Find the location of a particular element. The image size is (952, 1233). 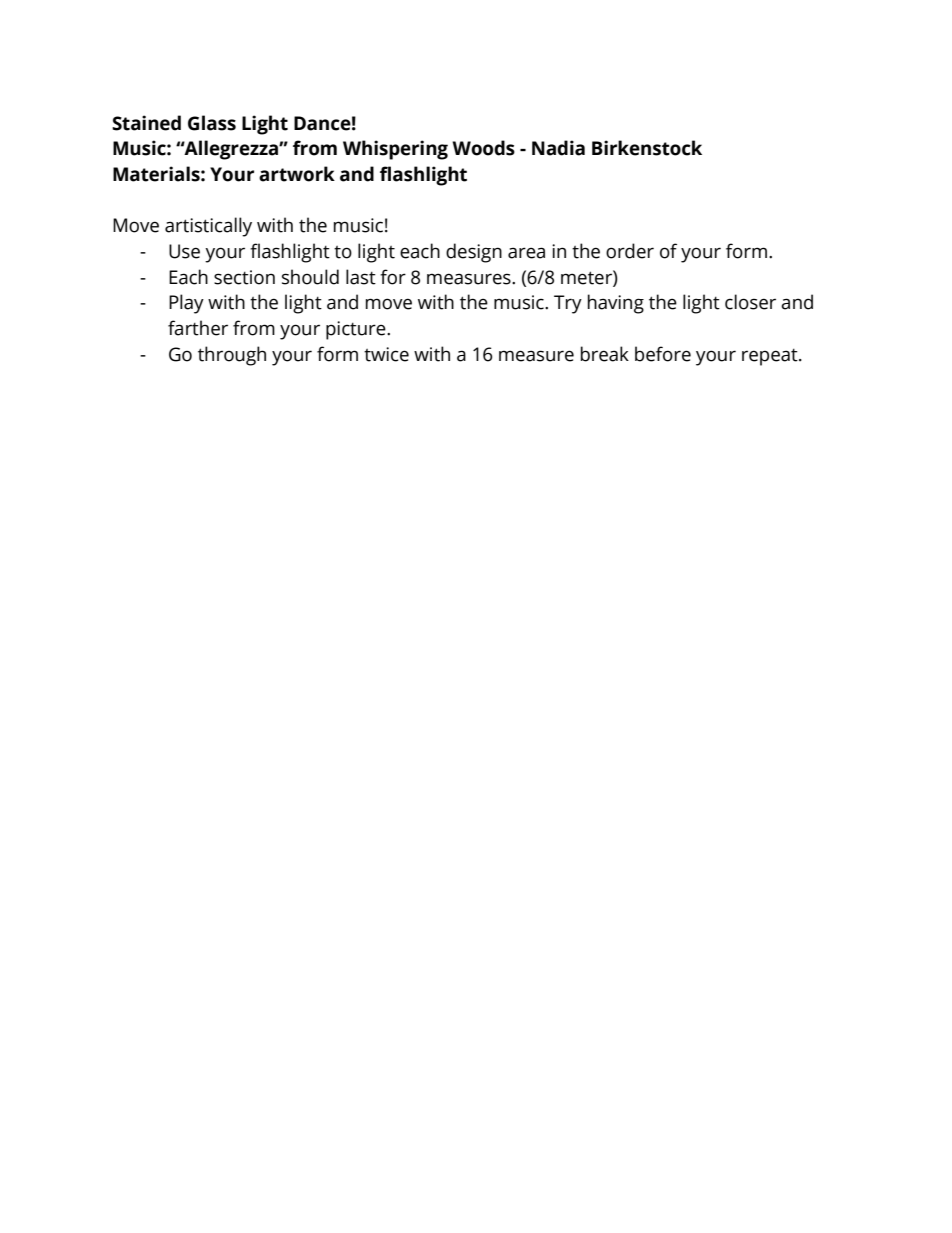

design is located at coordinates (474, 253).
